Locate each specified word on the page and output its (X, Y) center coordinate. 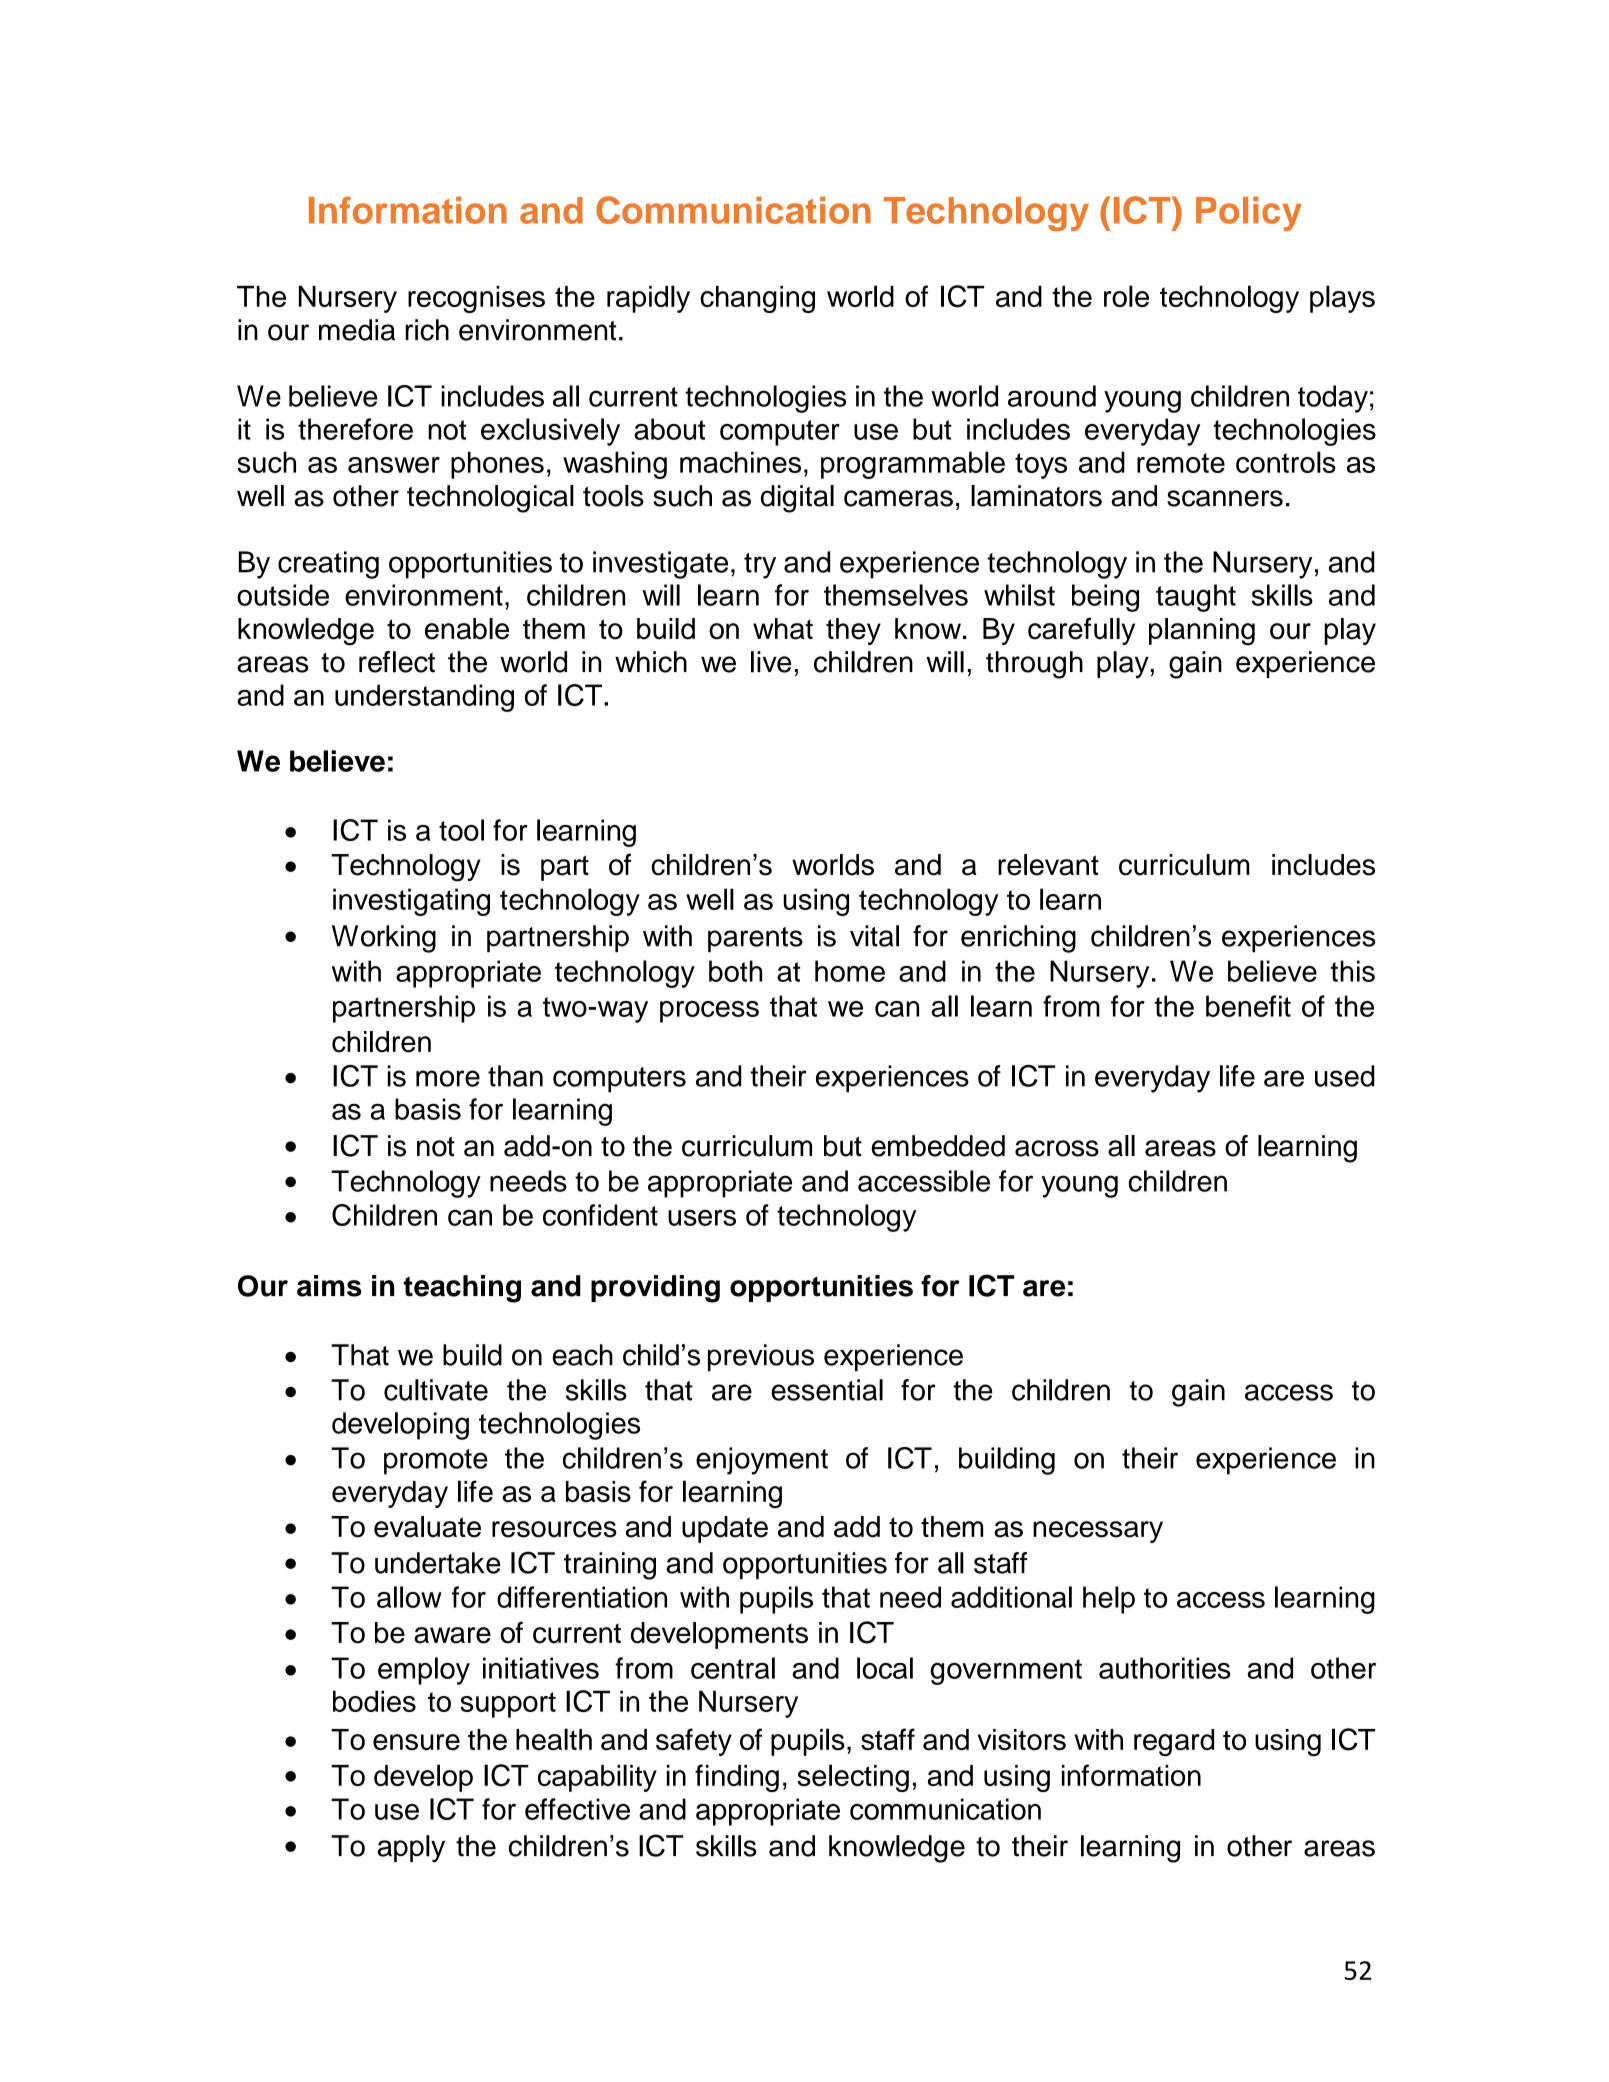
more (448, 1078)
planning (1202, 632)
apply (411, 1849)
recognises (476, 299)
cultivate (436, 1390)
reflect (397, 662)
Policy (1249, 214)
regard (1174, 1742)
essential (827, 1390)
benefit (1248, 1006)
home (850, 971)
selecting (853, 1778)
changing (757, 299)
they (853, 631)
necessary (1098, 1532)
